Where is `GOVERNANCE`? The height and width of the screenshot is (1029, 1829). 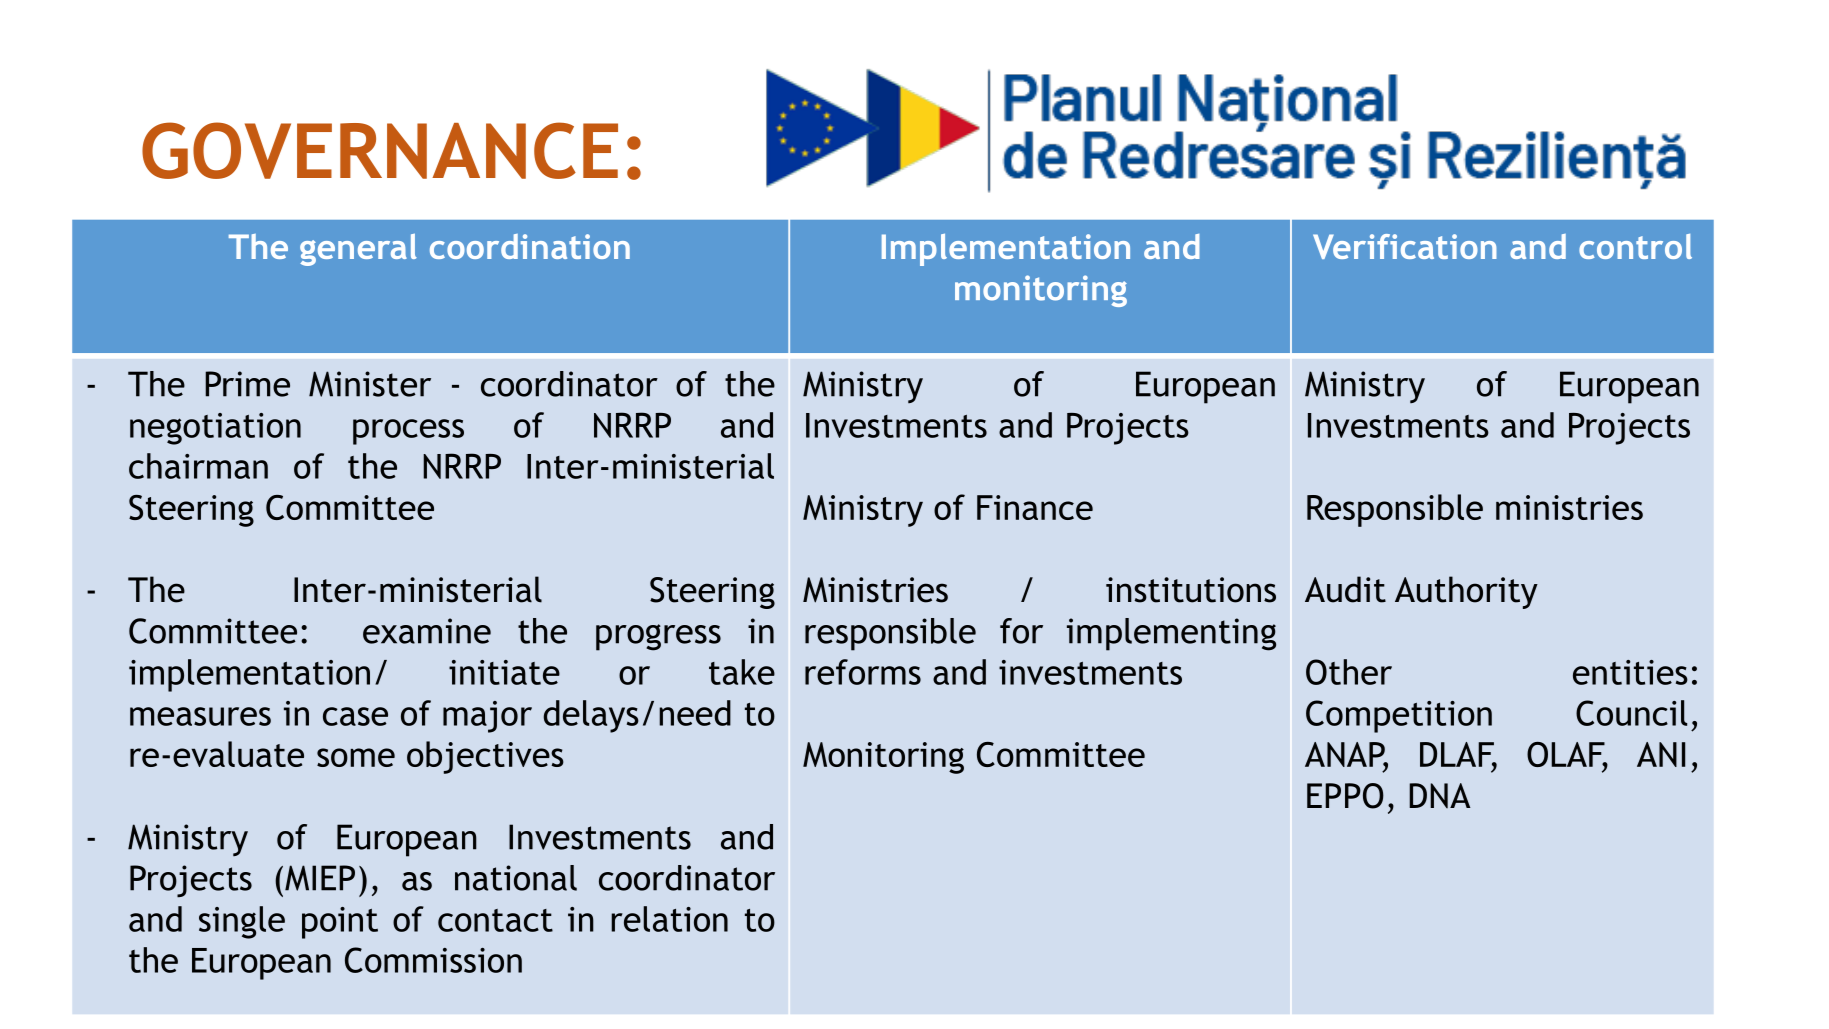 GOVERNANCE is located at coordinates (380, 150).
